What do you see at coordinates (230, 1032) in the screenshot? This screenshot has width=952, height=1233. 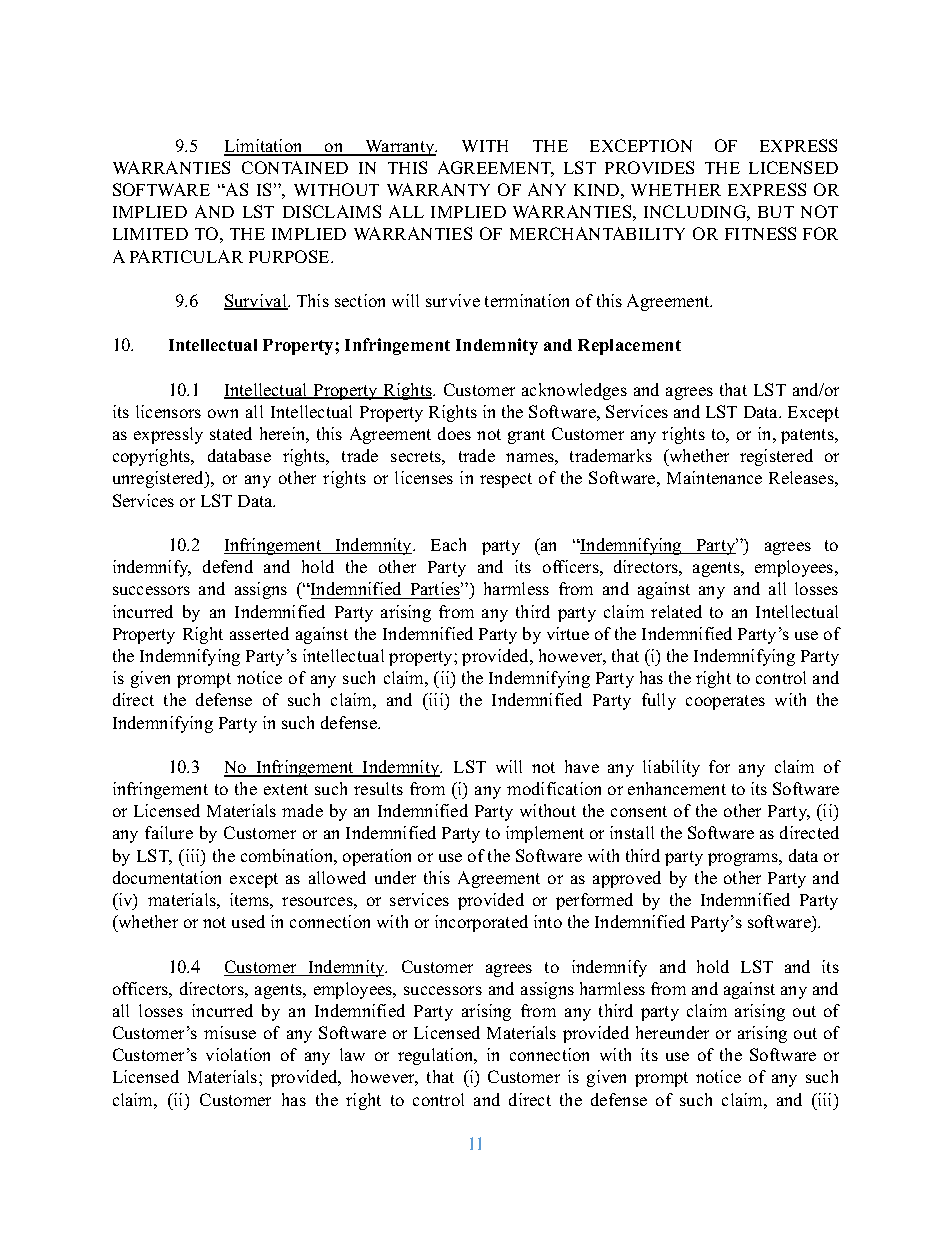 I see `misuse` at bounding box center [230, 1032].
